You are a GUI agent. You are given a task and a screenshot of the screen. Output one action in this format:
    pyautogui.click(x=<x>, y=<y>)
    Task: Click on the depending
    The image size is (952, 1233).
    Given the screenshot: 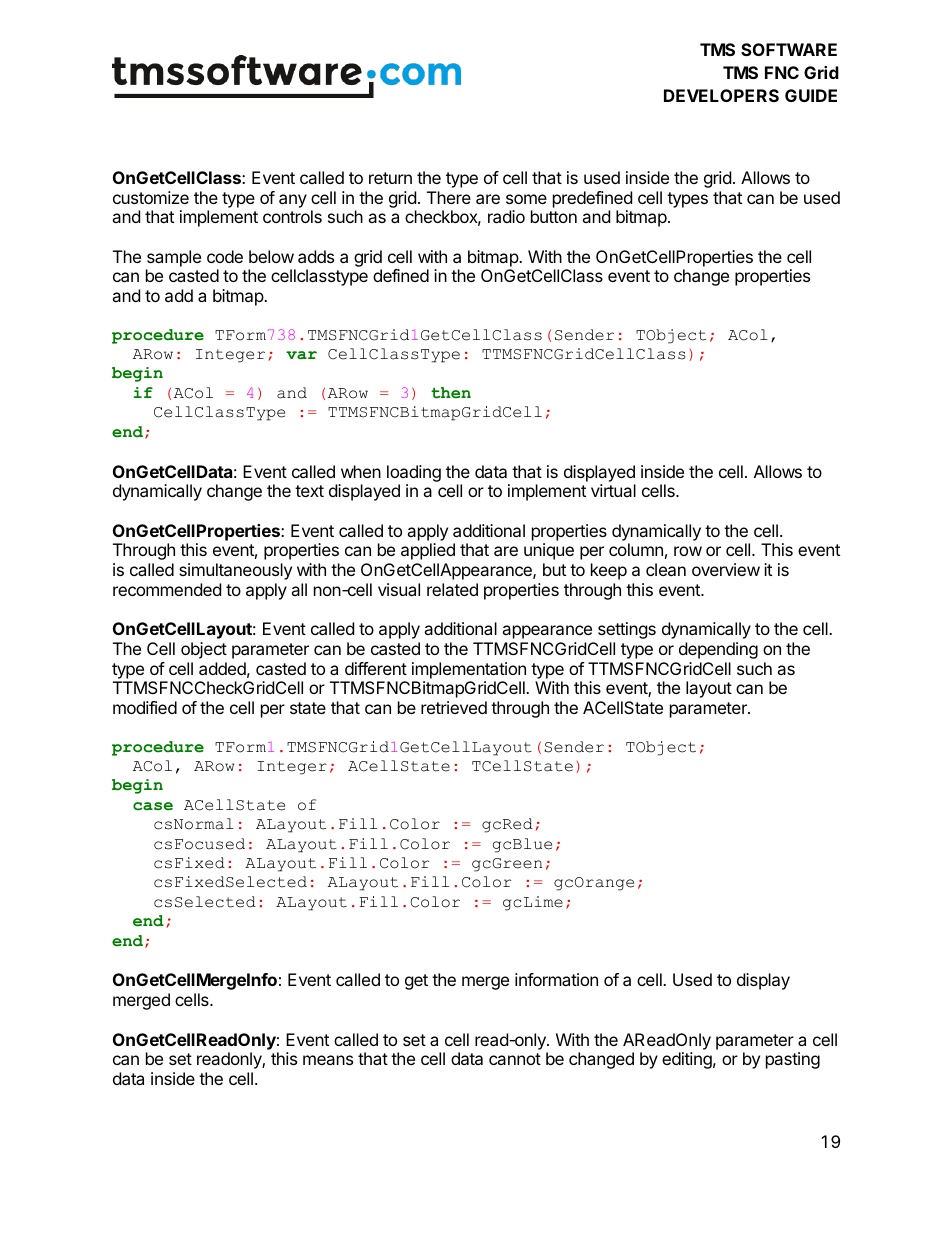 What is the action you would take?
    pyautogui.click(x=718, y=650)
